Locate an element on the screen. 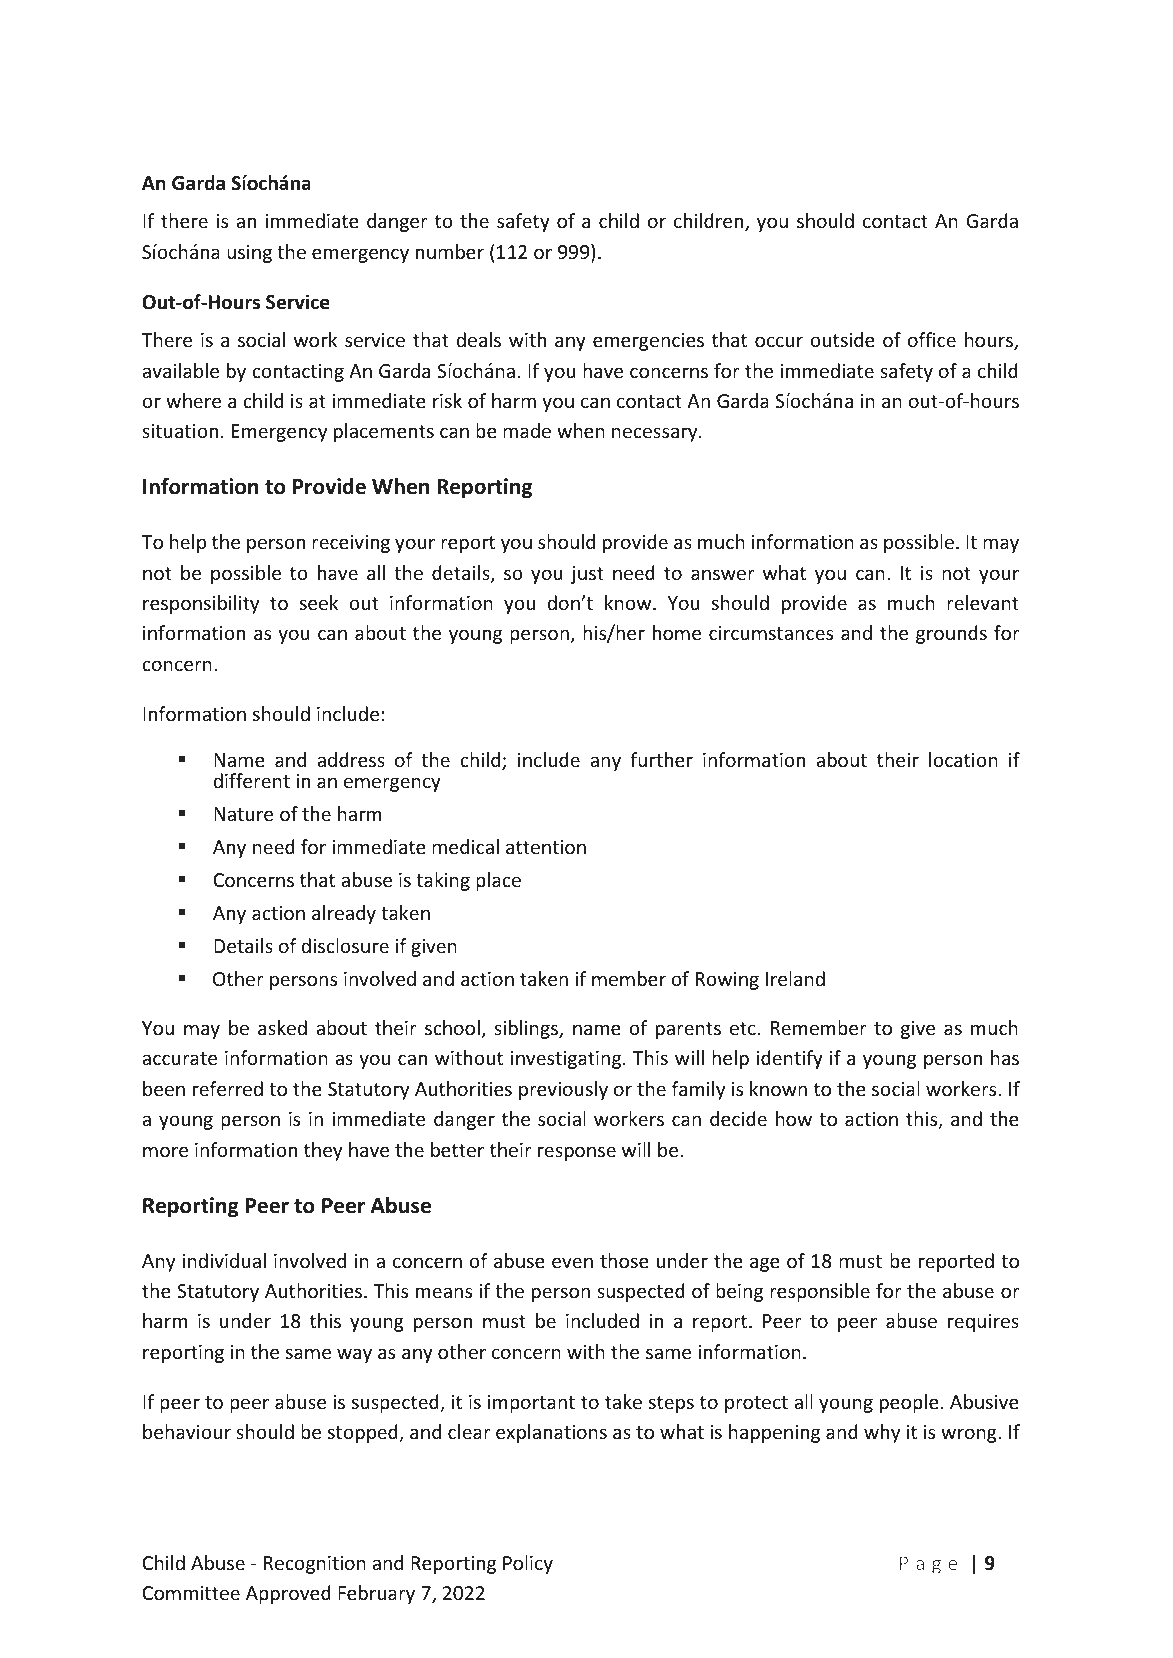  attention is located at coordinates (546, 847).
